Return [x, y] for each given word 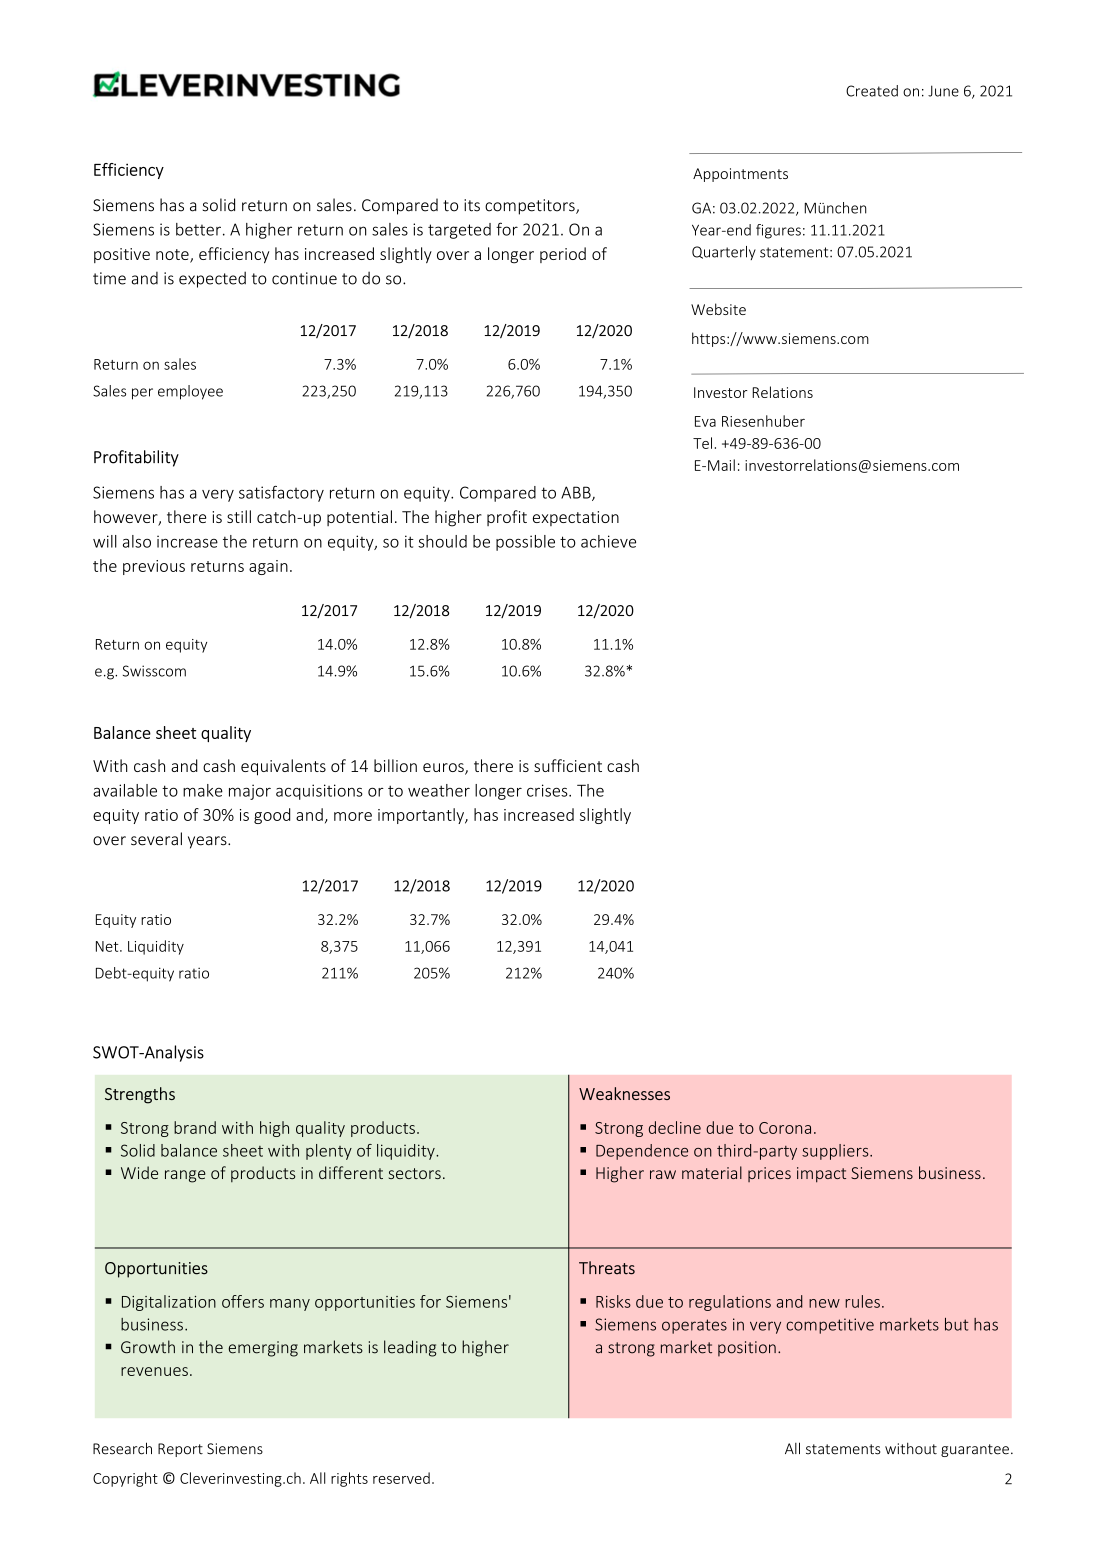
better [198, 229]
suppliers [836, 1152]
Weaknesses [624, 1093]
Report [180, 1450]
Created [872, 91]
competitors [531, 207]
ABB [577, 493]
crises [548, 790]
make [203, 790]
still [239, 516]
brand [195, 1127]
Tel [702, 443]
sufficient [568, 765]
